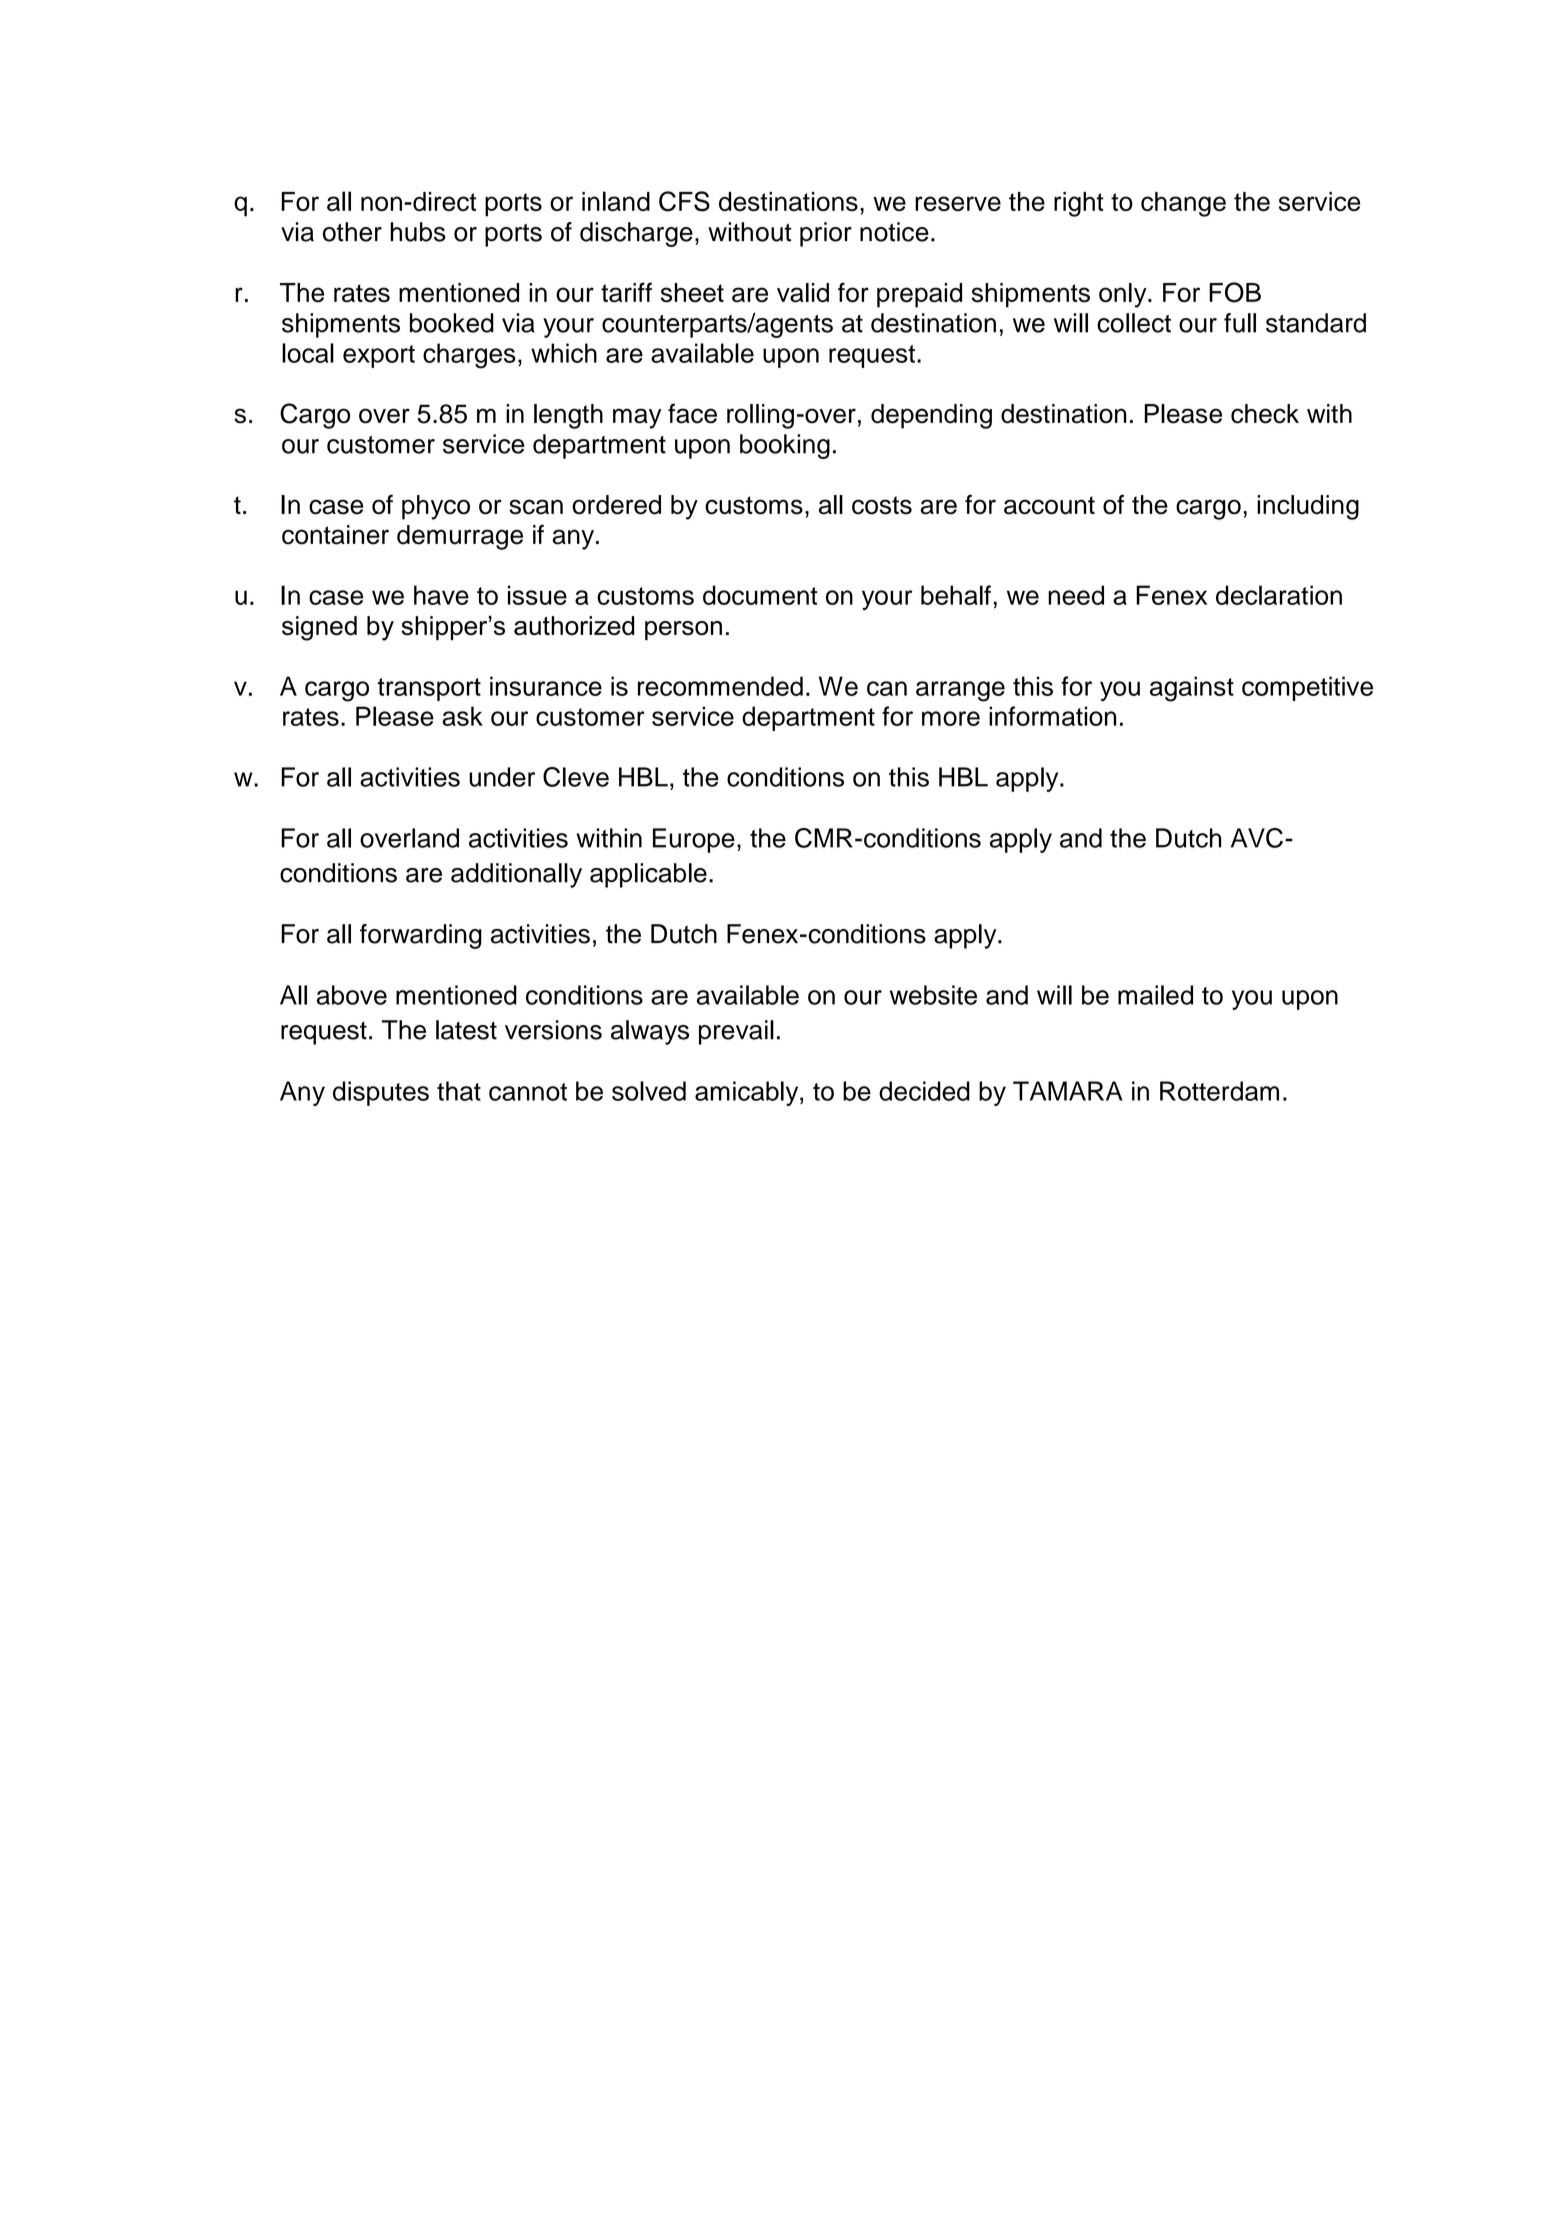 The height and width of the screenshot is (2217, 1567). I want to click on prevail, so click(736, 1032).
